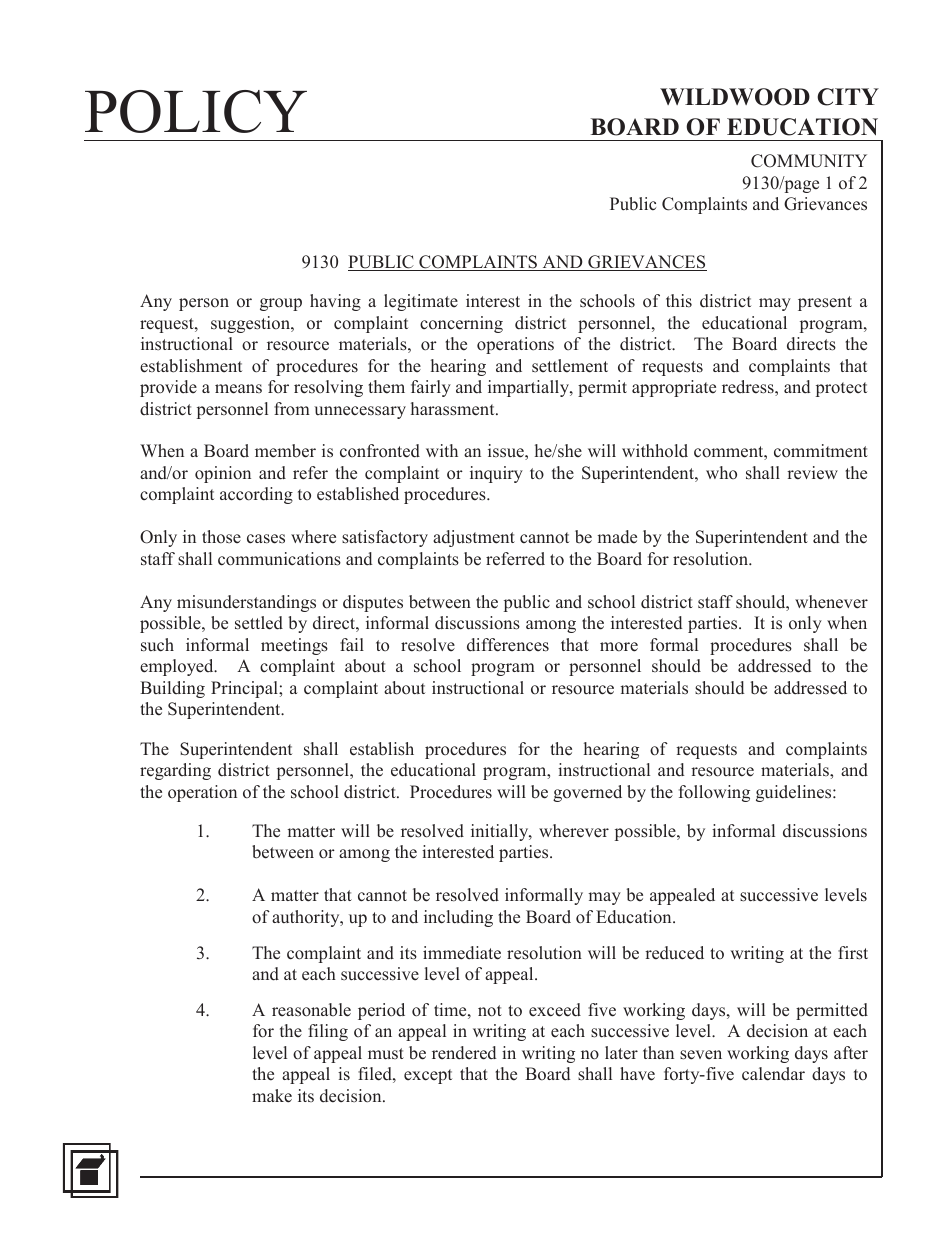  I want to click on POLICY, so click(196, 111).
